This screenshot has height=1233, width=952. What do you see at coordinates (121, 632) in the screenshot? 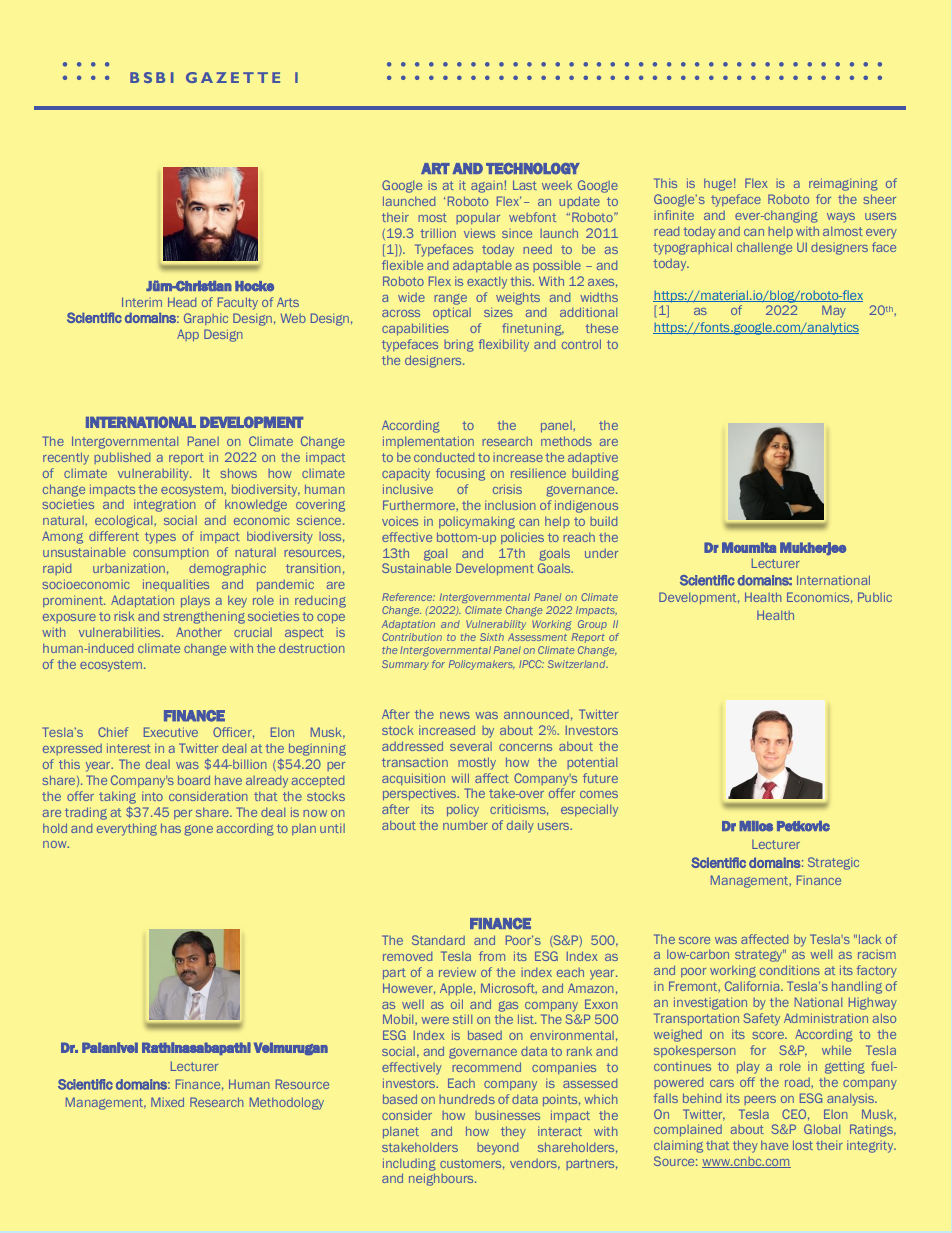
I see `vulnerabilities` at bounding box center [121, 632].
